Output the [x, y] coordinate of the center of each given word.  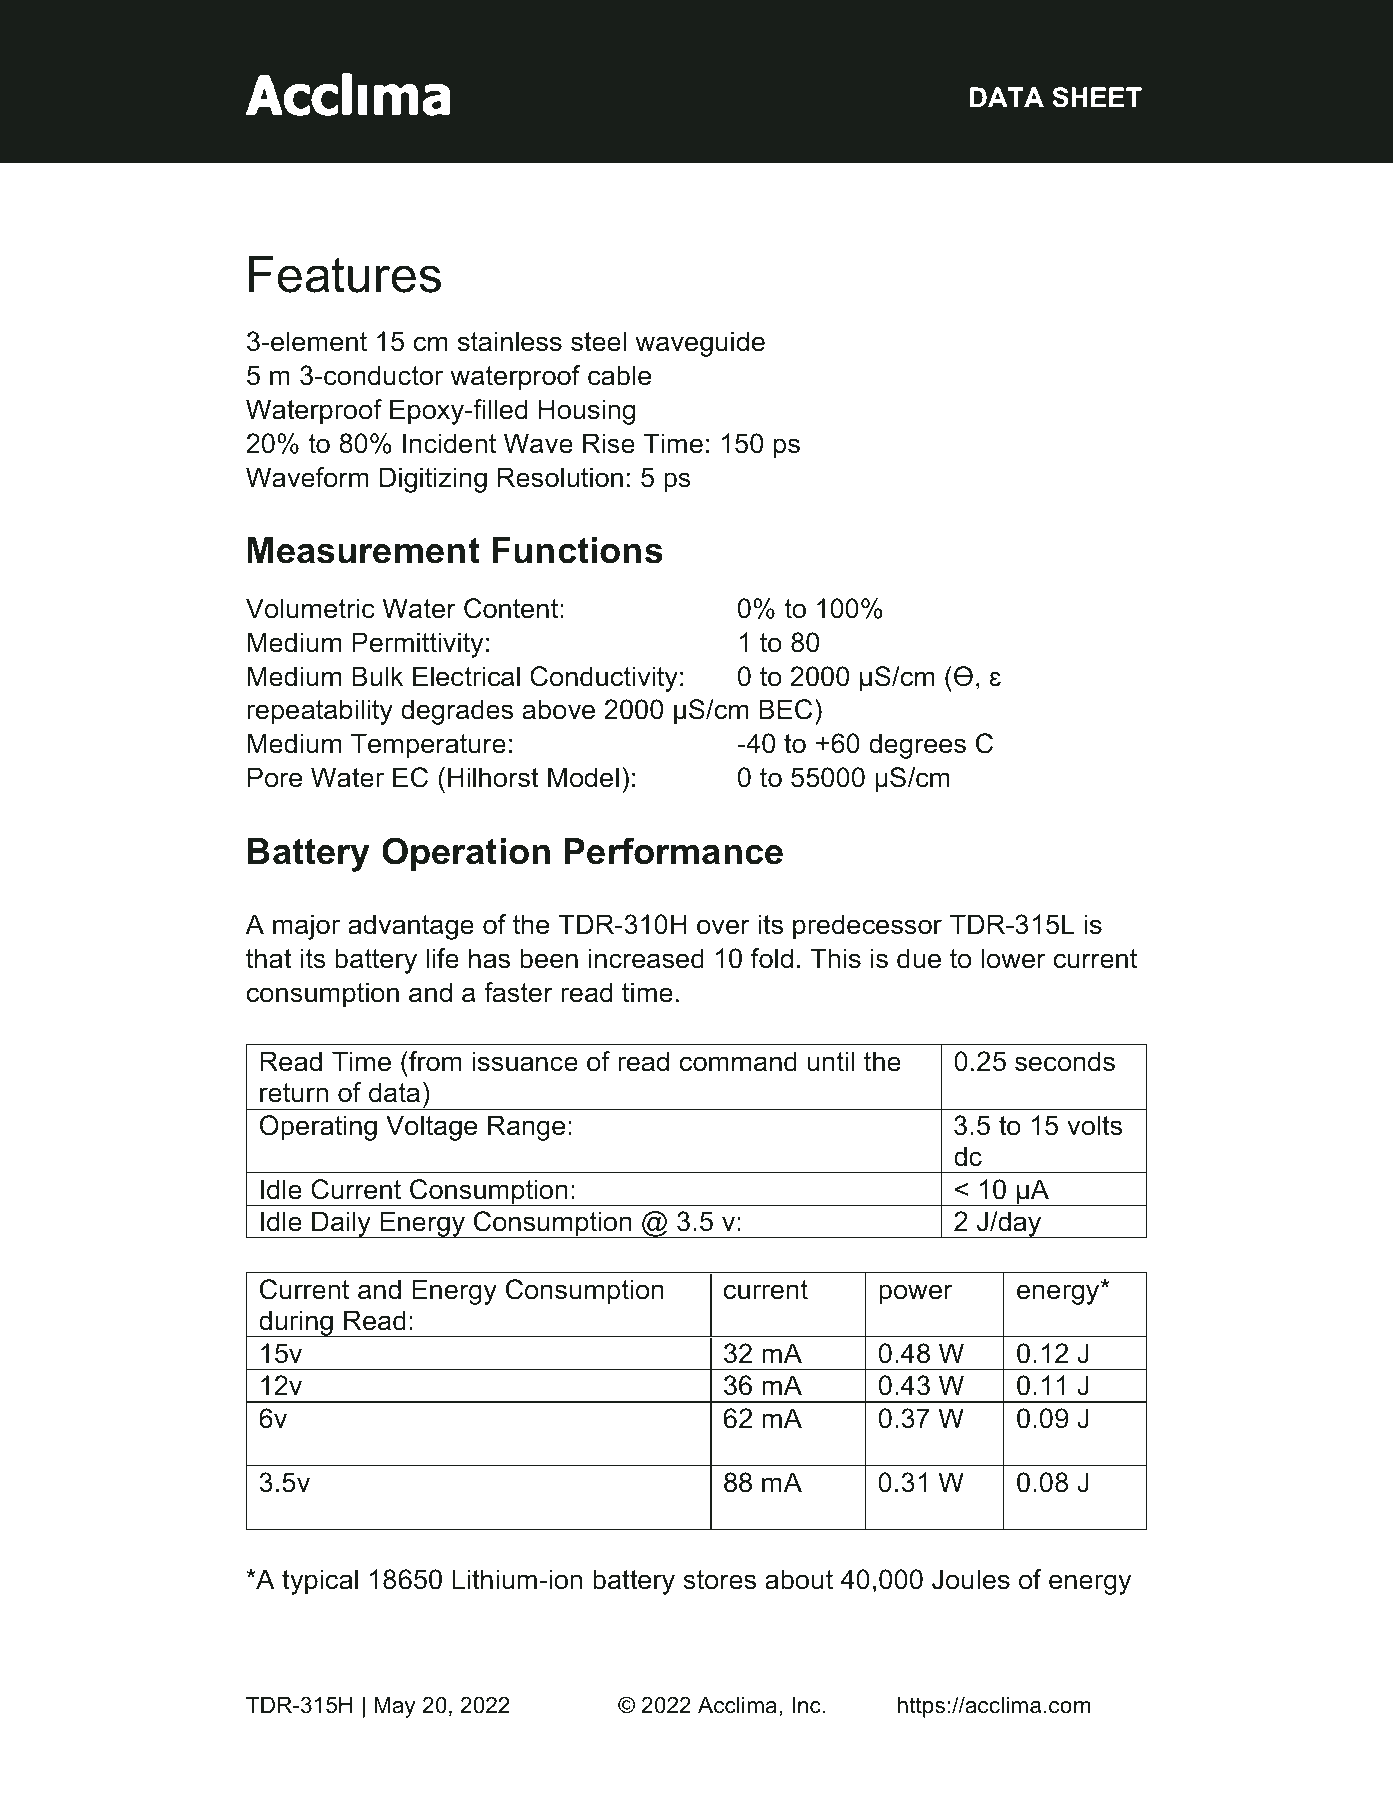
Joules [971, 1579]
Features [345, 274]
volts [1094, 1125]
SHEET [1097, 97]
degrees [917, 746]
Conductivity [604, 679]
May [394, 1707]
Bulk [377, 676]
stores [719, 1580]
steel [598, 341]
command [738, 1061]
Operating [318, 1128]
